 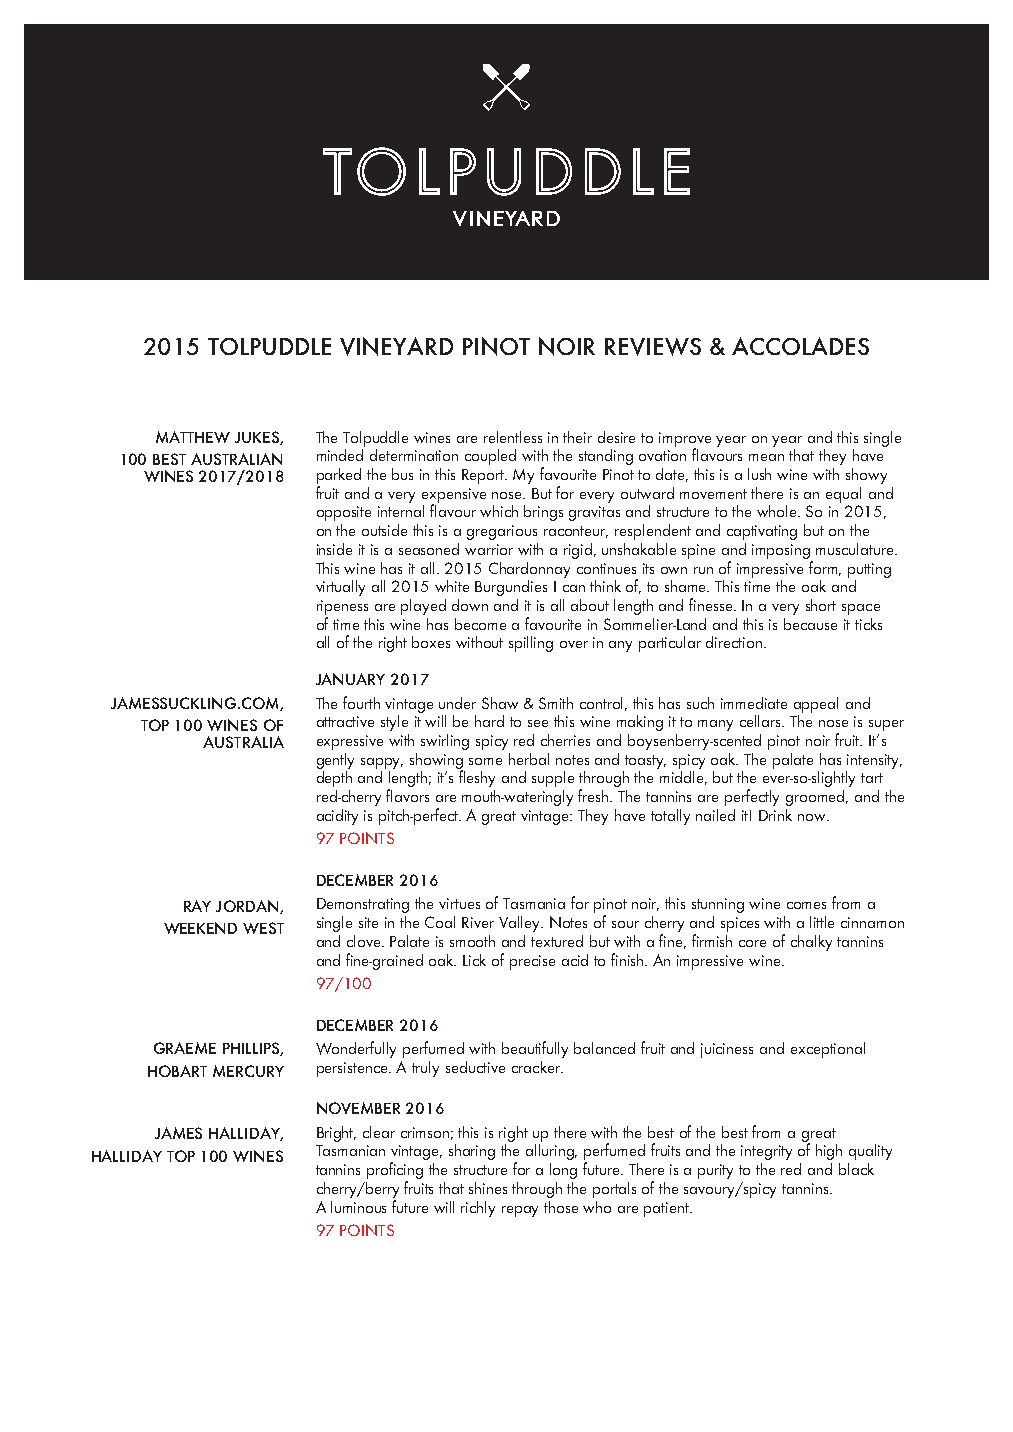 I want to click on relentless, so click(x=513, y=437).
